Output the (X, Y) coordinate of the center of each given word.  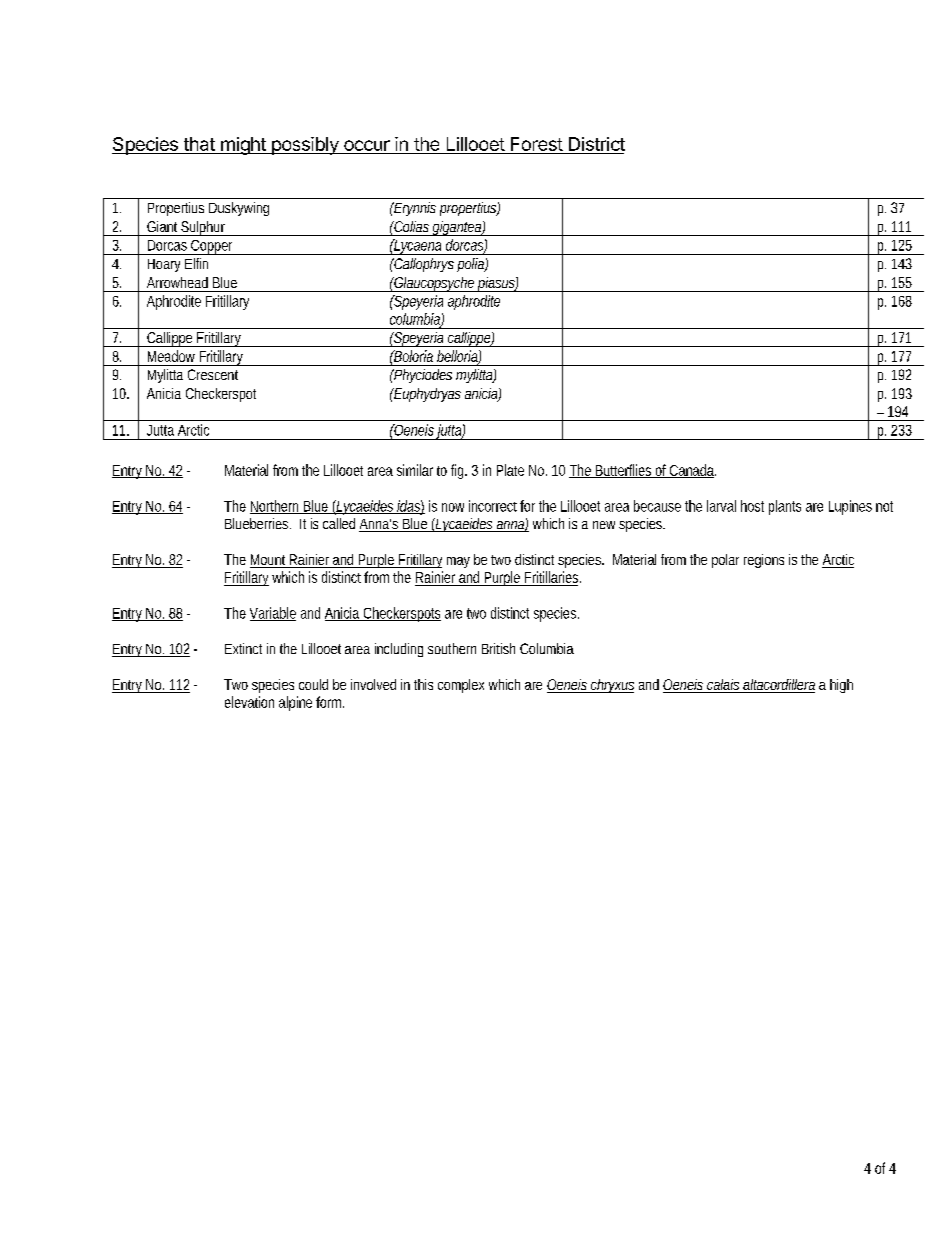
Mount (269, 561)
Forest (536, 145)
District (596, 145)
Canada (692, 471)
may (458, 562)
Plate (510, 470)
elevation (249, 702)
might (243, 146)
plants (785, 507)
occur (367, 147)
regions (764, 561)
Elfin (196, 263)
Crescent (213, 374)
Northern (276, 507)
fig (459, 471)
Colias (410, 226)
